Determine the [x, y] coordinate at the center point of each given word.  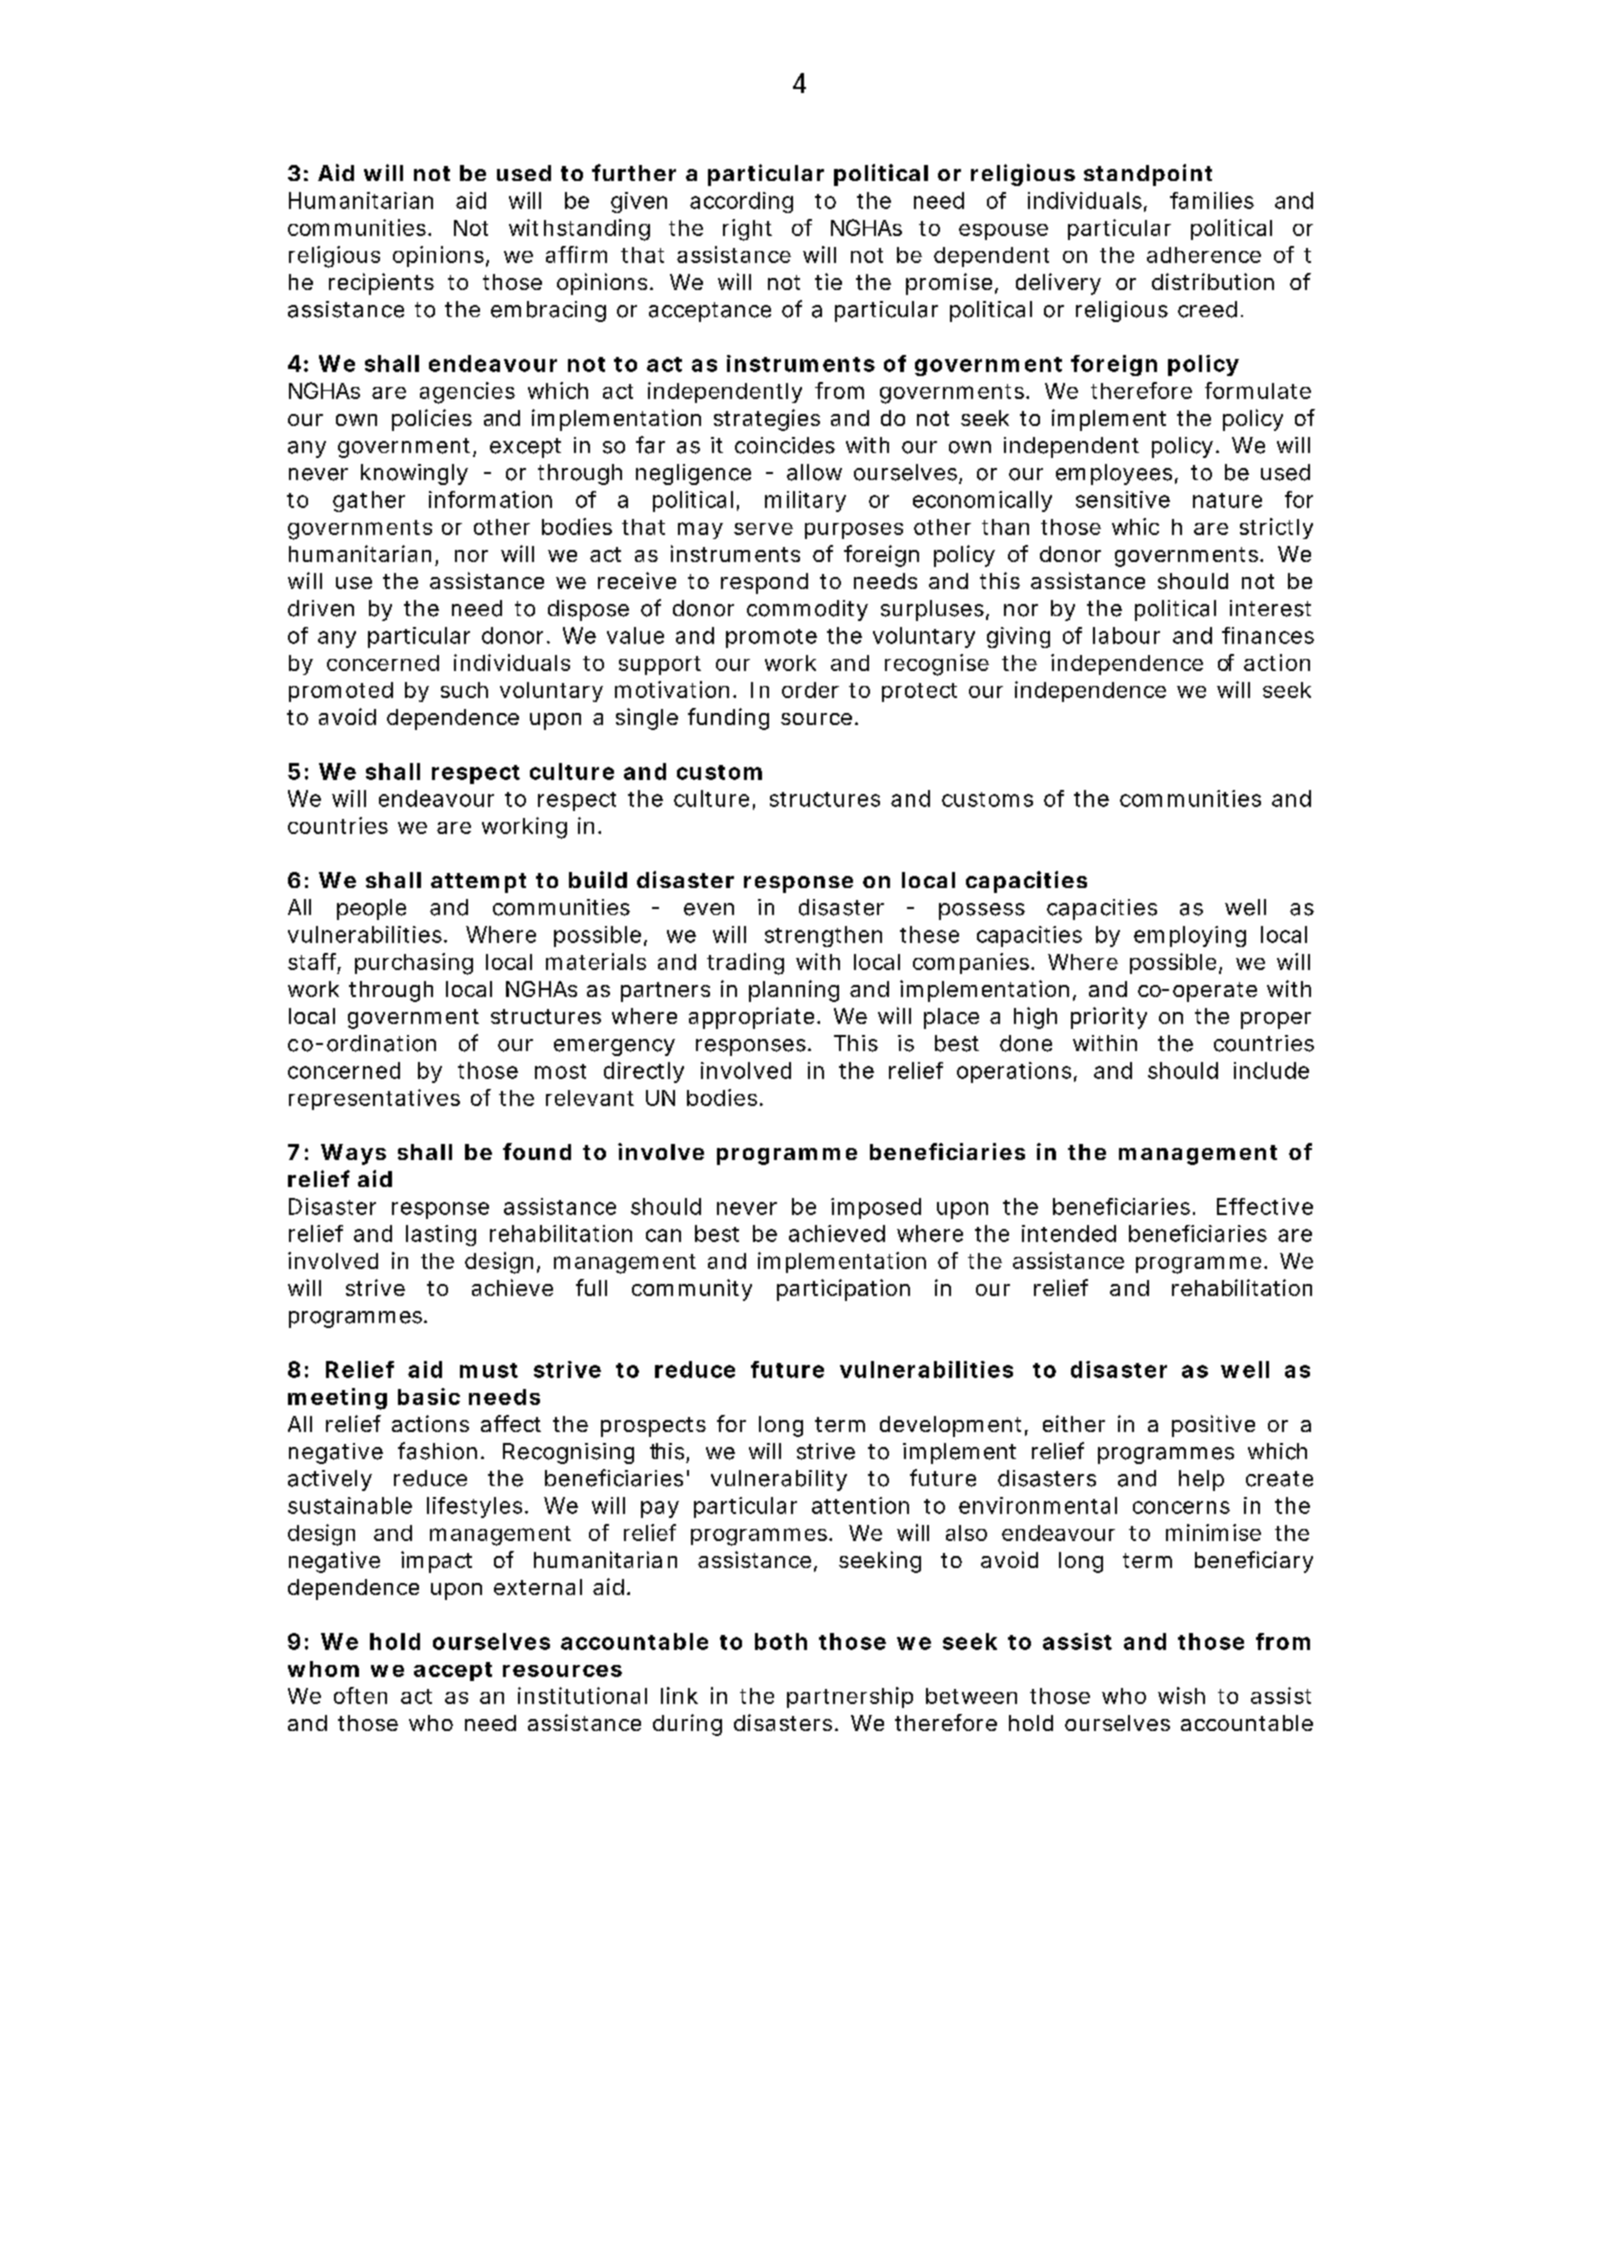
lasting [441, 1235]
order [810, 690]
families [1212, 200]
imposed [876, 1208]
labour [1126, 635]
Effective [1265, 1206]
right [747, 230]
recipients [381, 284]
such [464, 690]
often [360, 1695]
